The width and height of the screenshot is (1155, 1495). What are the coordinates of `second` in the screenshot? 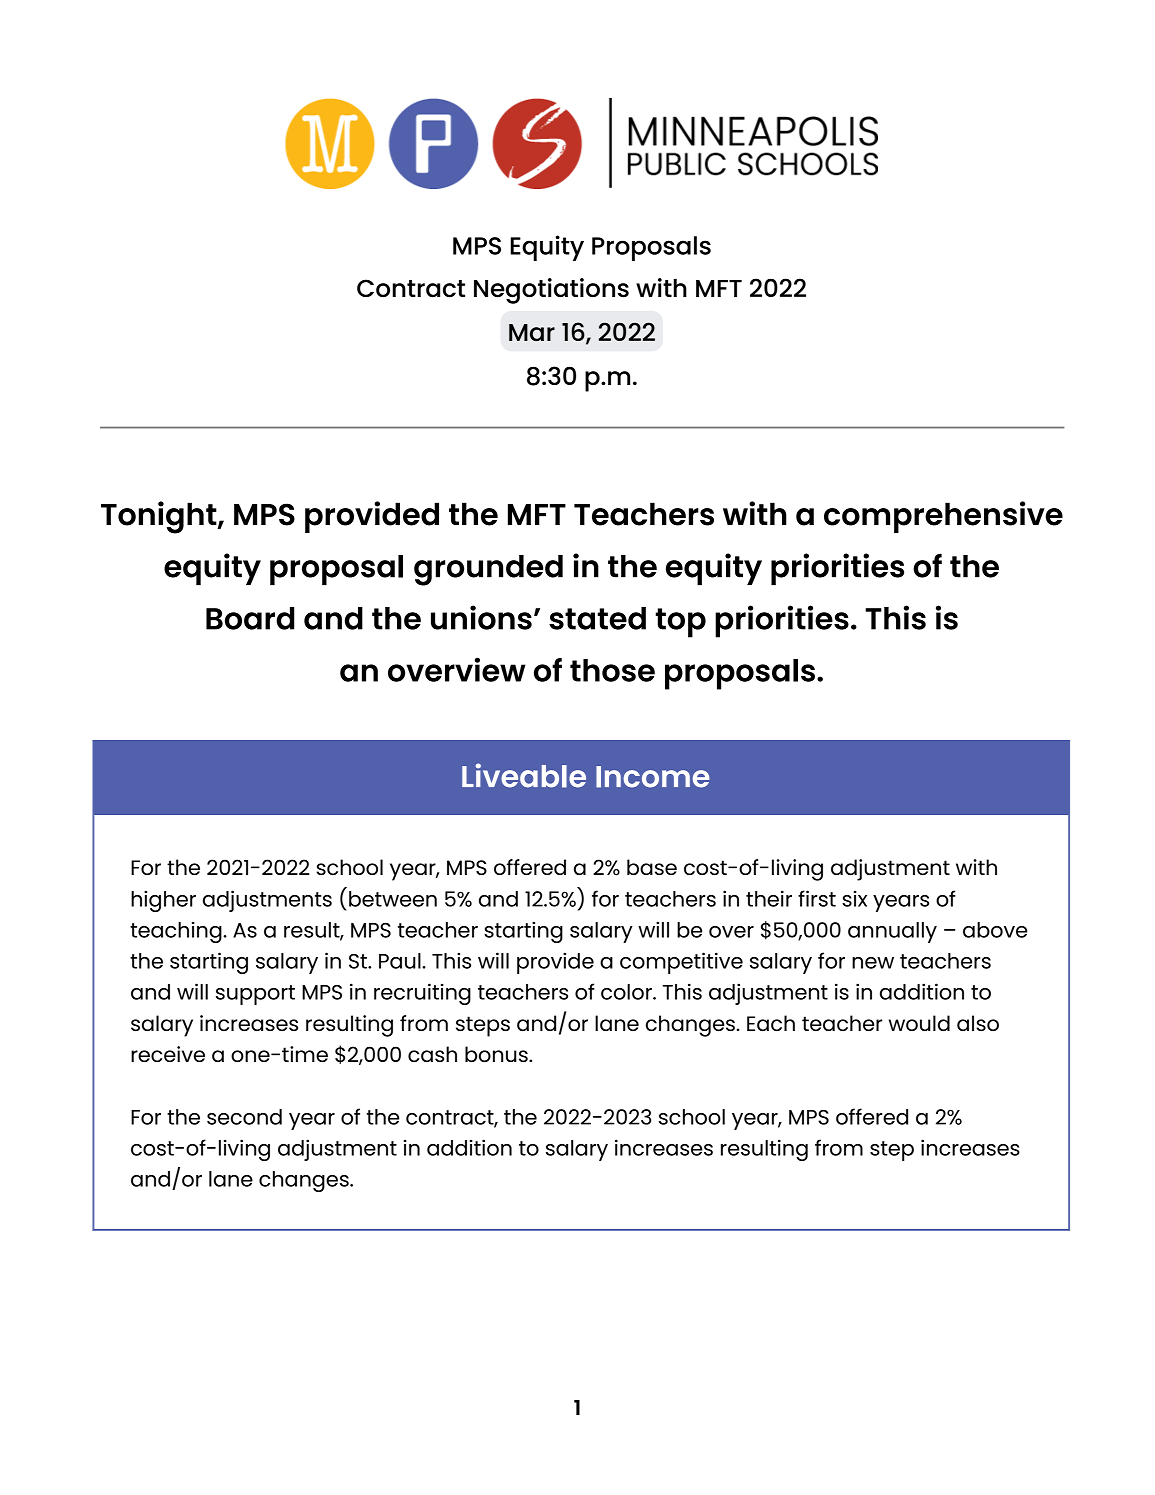 It's located at (244, 1117).
